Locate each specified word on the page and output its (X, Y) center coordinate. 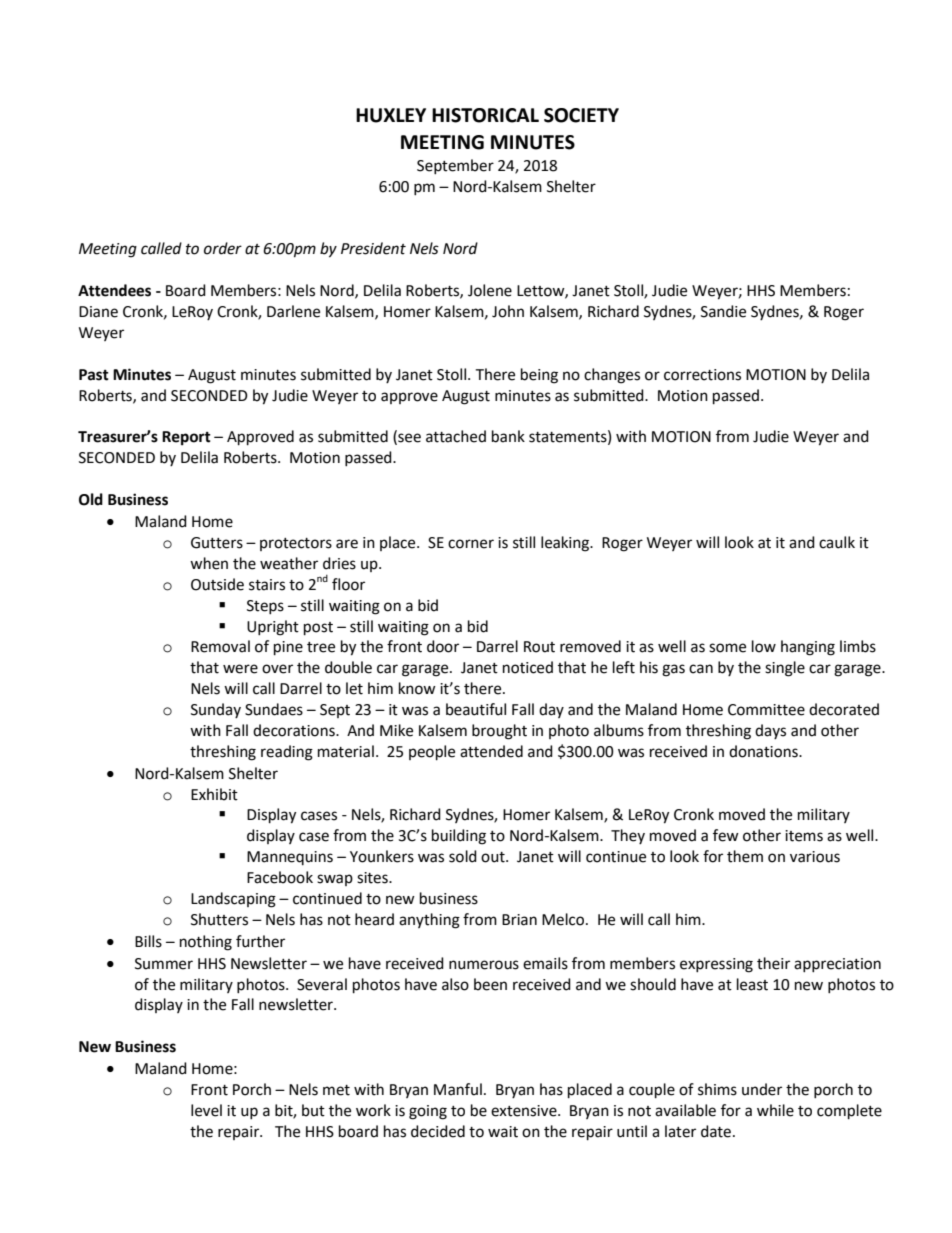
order (223, 248)
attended (491, 751)
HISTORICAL (485, 115)
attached (456, 436)
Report (186, 438)
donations (764, 751)
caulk (837, 542)
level (206, 1110)
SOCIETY (581, 115)
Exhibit (214, 794)
